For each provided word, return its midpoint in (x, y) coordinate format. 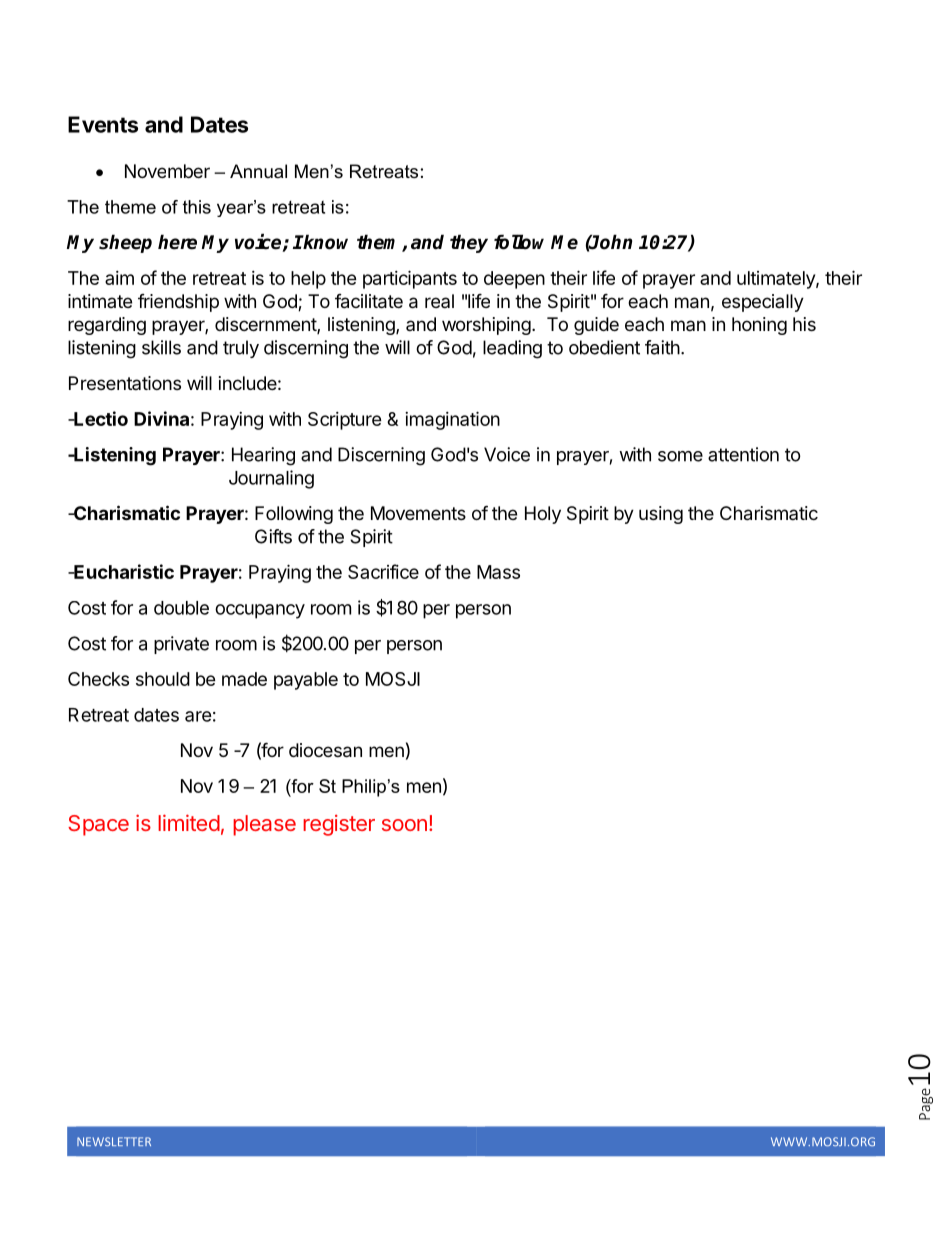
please (264, 825)
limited (189, 822)
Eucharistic (123, 571)
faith (662, 347)
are (198, 716)
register (339, 825)
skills (161, 347)
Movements (418, 513)
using (661, 515)
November (167, 171)
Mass (498, 572)
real (439, 301)
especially (763, 303)
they (469, 243)
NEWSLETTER (114, 1141)
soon (404, 825)
